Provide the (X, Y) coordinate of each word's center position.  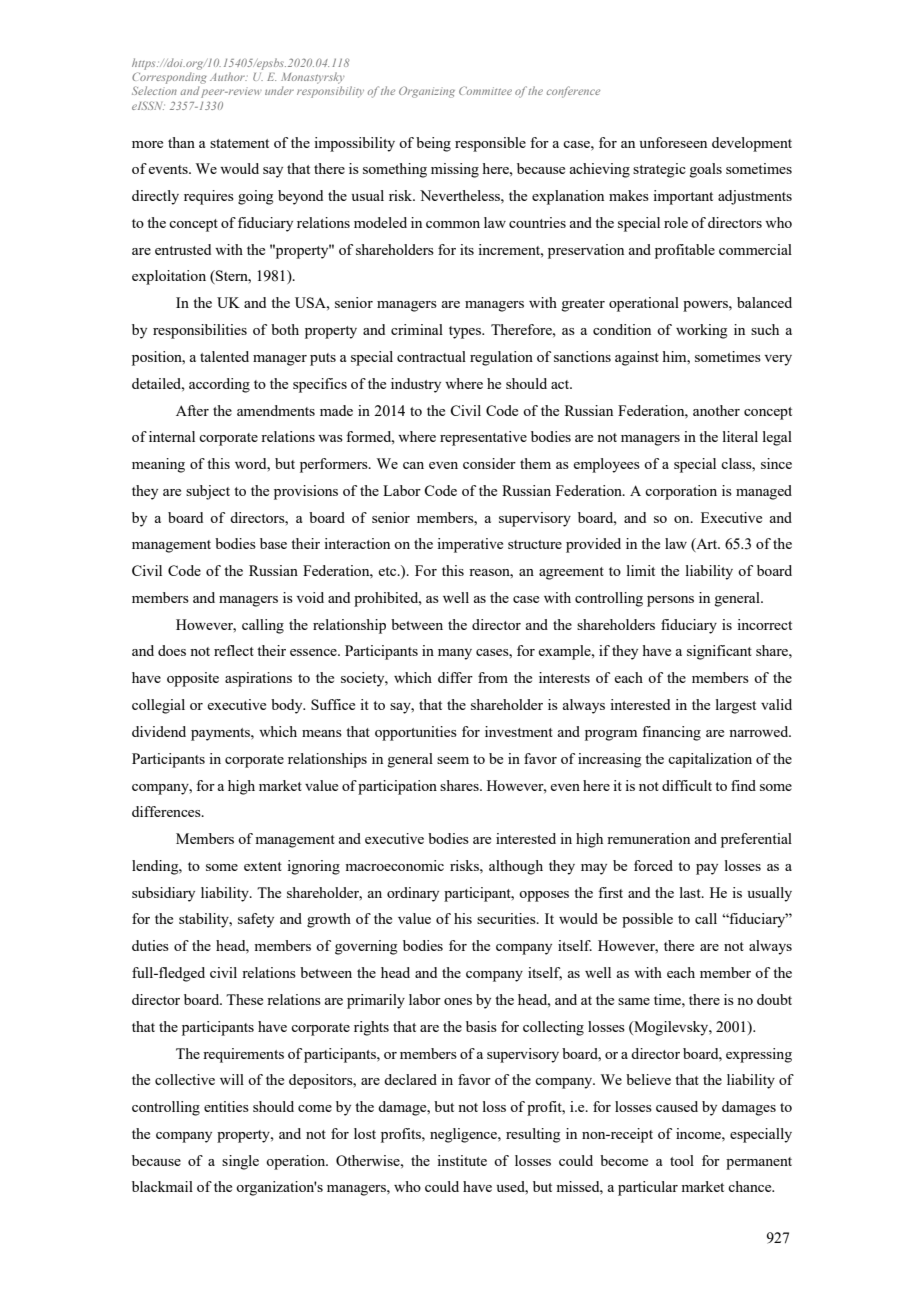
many (455, 654)
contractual (431, 356)
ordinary (413, 894)
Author (228, 76)
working (702, 331)
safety (256, 920)
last (691, 892)
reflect (234, 650)
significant (719, 652)
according (219, 385)
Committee (485, 90)
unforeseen (673, 142)
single (240, 1162)
